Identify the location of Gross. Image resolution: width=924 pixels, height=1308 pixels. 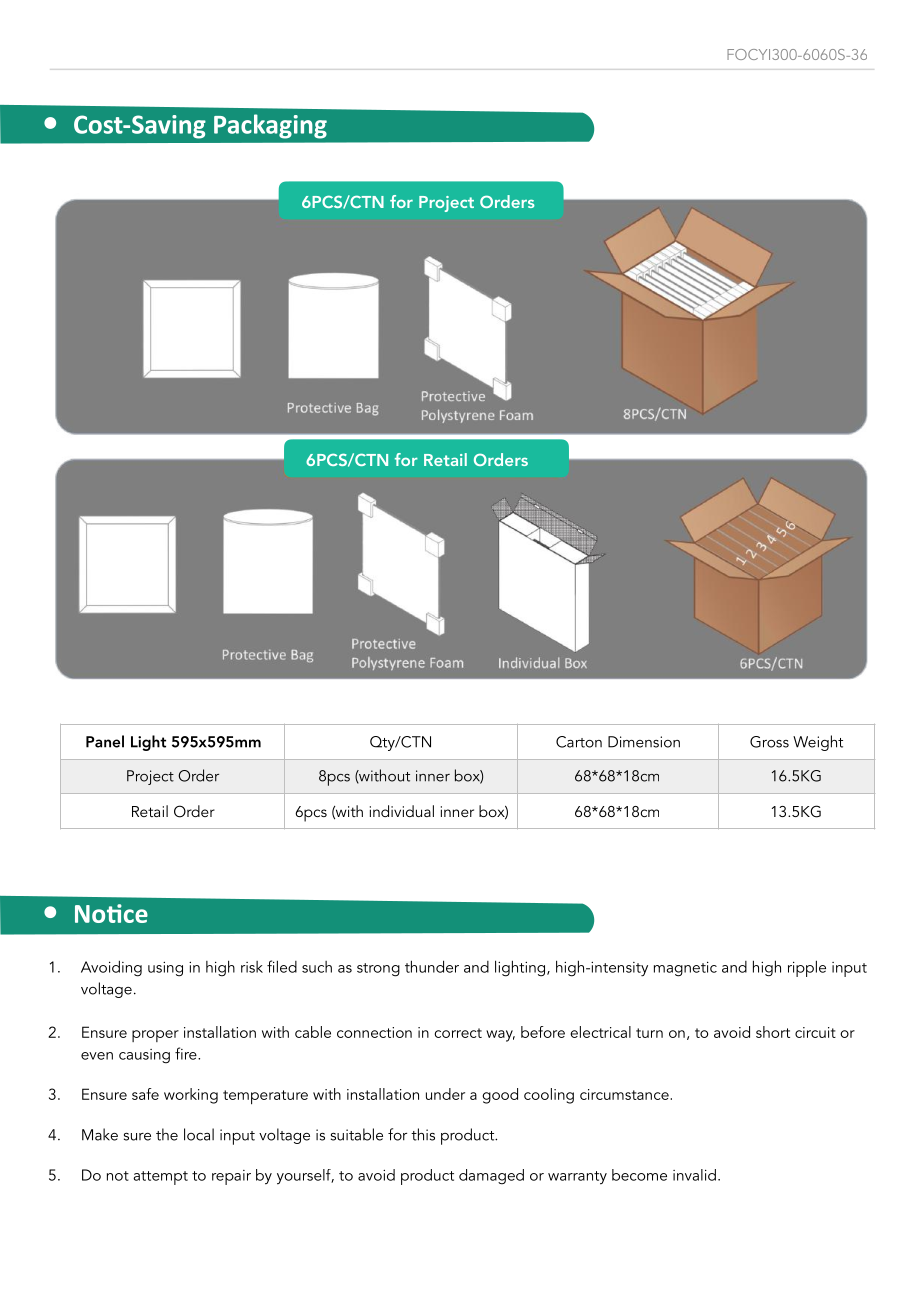
(769, 742).
